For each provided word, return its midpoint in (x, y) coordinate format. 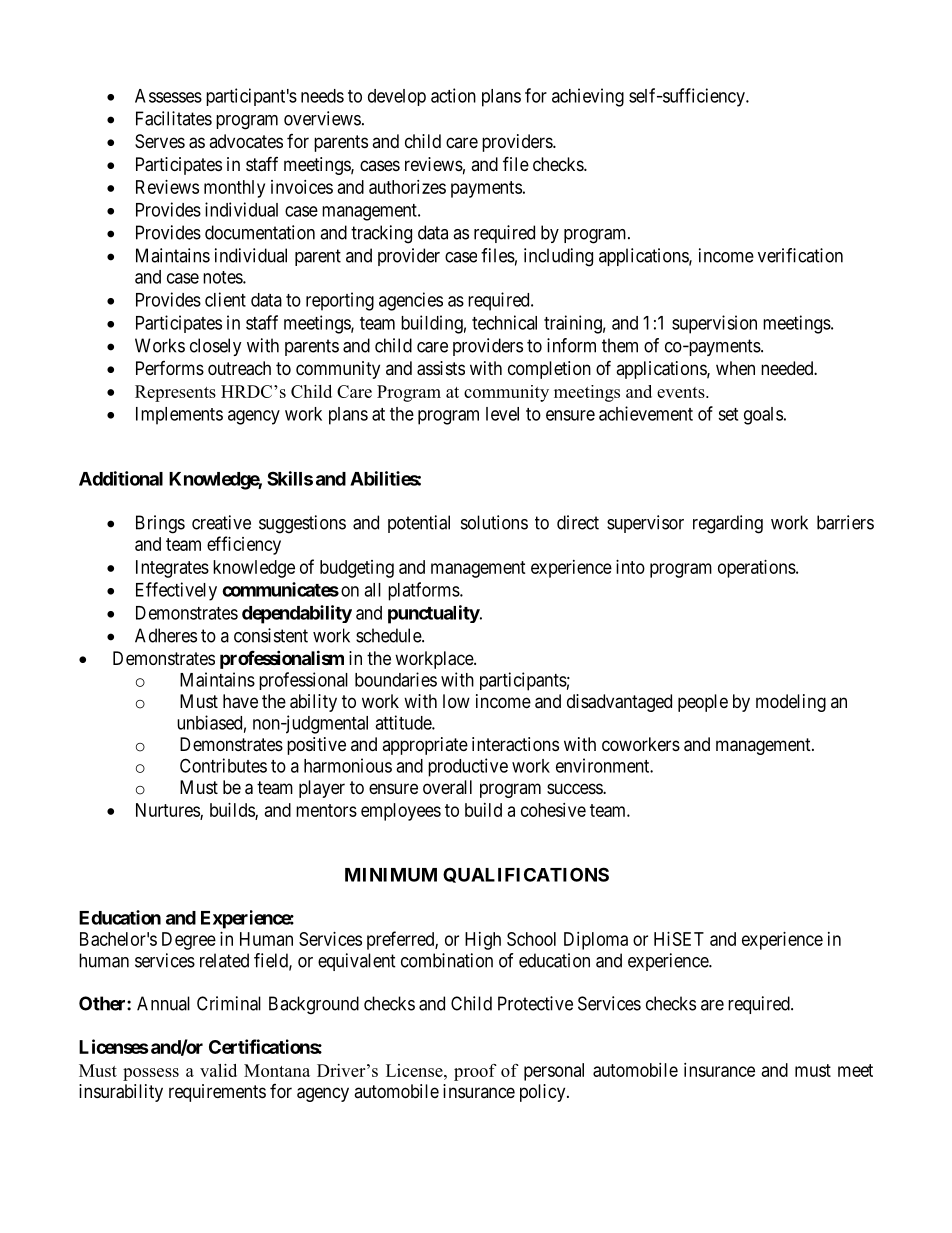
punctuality (434, 614)
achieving (588, 97)
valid (218, 1070)
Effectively (176, 591)
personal (554, 1072)
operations (757, 569)
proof (475, 1072)
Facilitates (174, 118)
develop (397, 97)
